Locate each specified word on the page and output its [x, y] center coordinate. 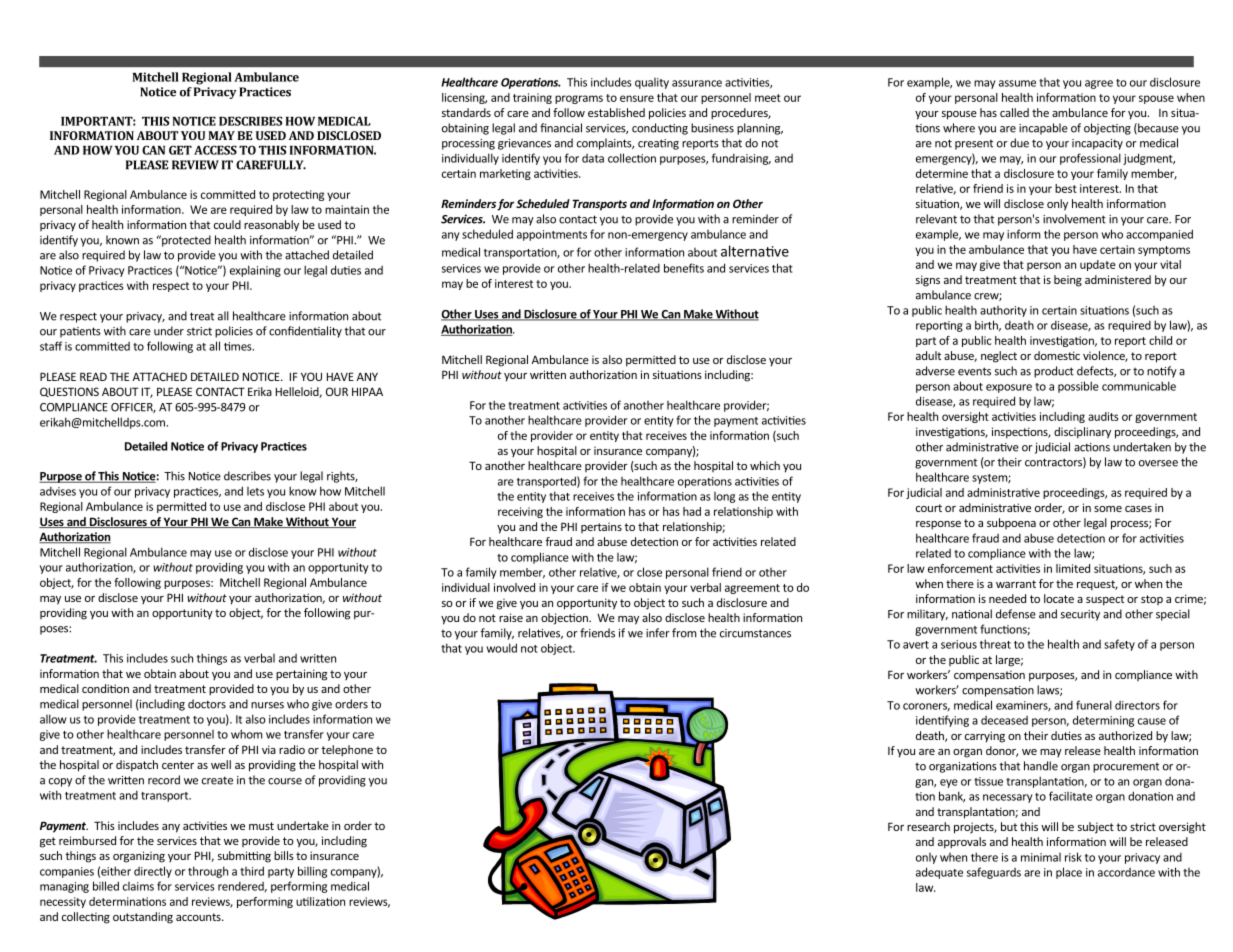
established [616, 112]
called [1014, 112]
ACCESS [215, 150]
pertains [601, 527]
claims [138, 886]
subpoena [1011, 523]
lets [255, 491]
